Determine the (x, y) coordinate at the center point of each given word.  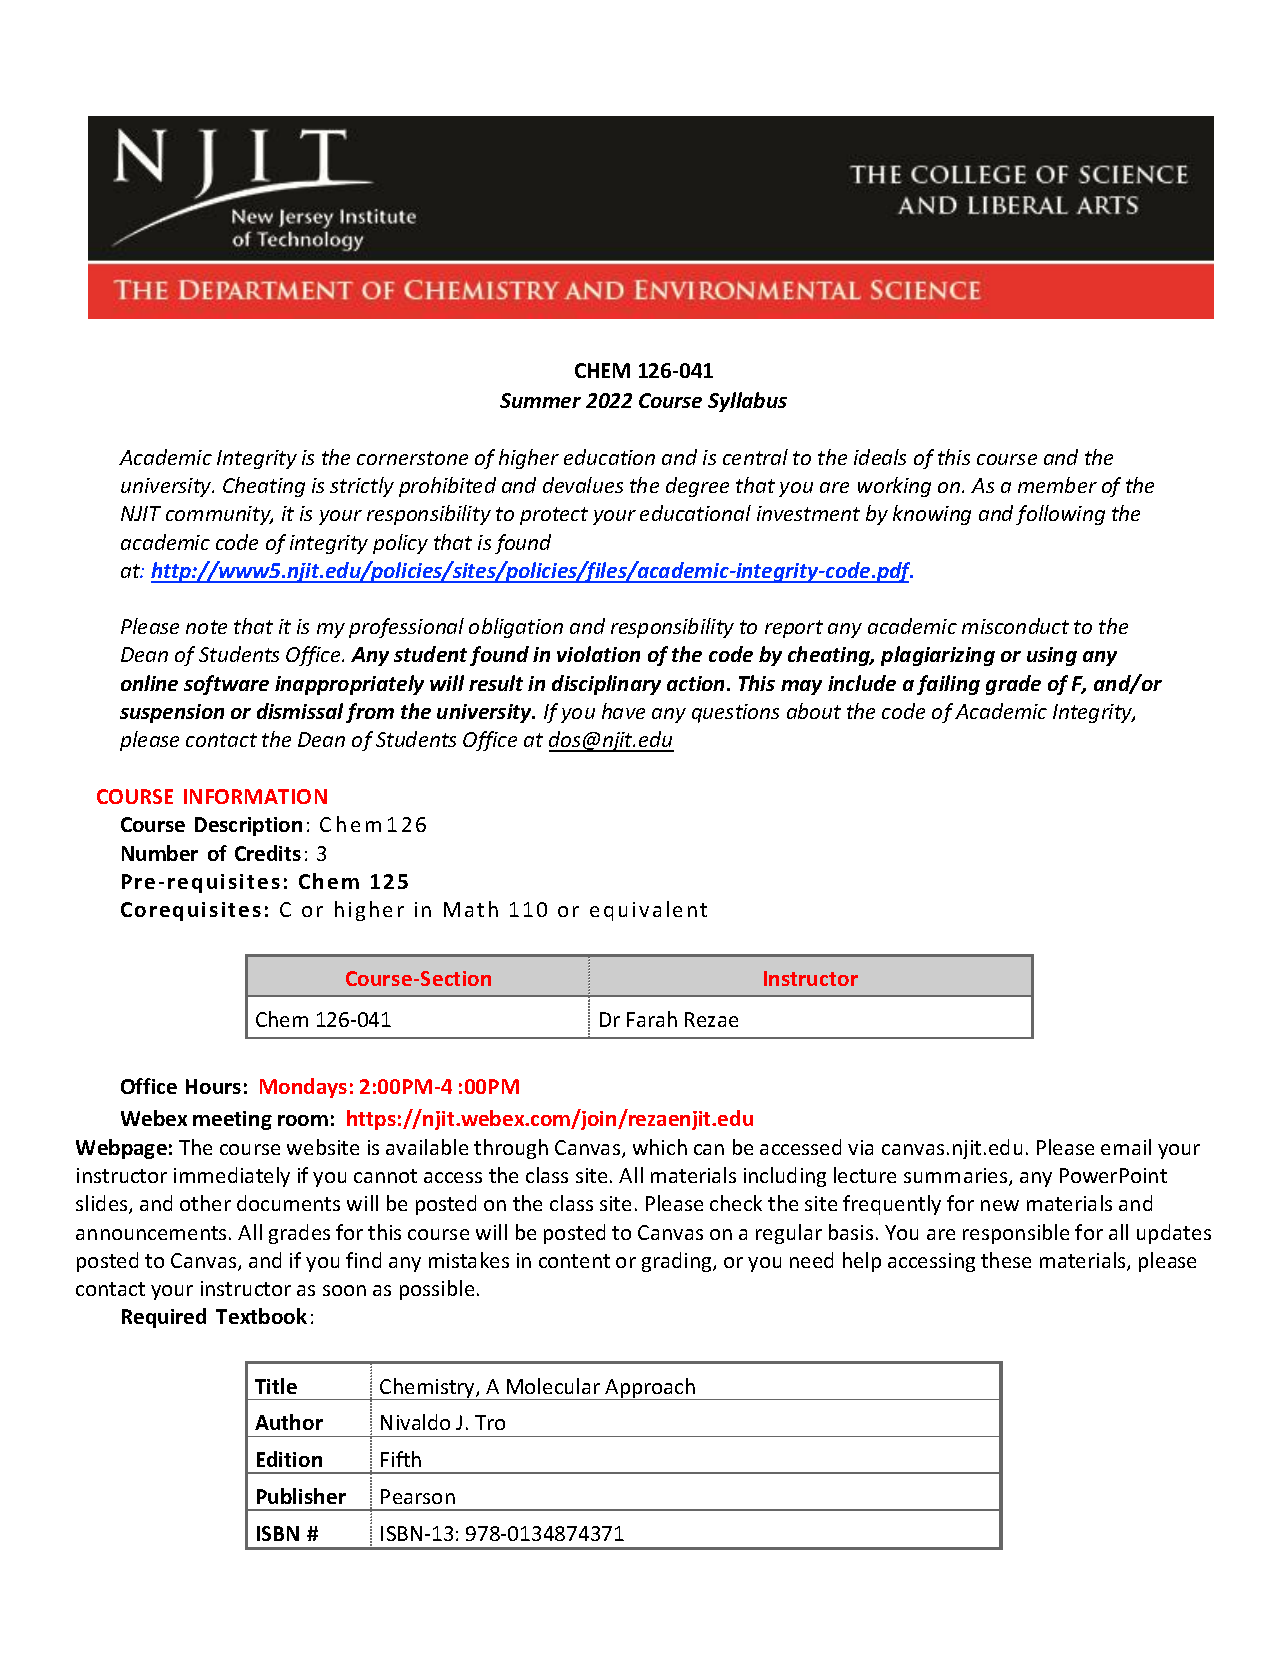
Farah (652, 1019)
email (1126, 1147)
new (1000, 1205)
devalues (583, 485)
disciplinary (606, 685)
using (1052, 656)
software (226, 685)
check (736, 1203)
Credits (268, 853)
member (1057, 485)
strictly (362, 487)
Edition (289, 1459)
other (205, 1203)
